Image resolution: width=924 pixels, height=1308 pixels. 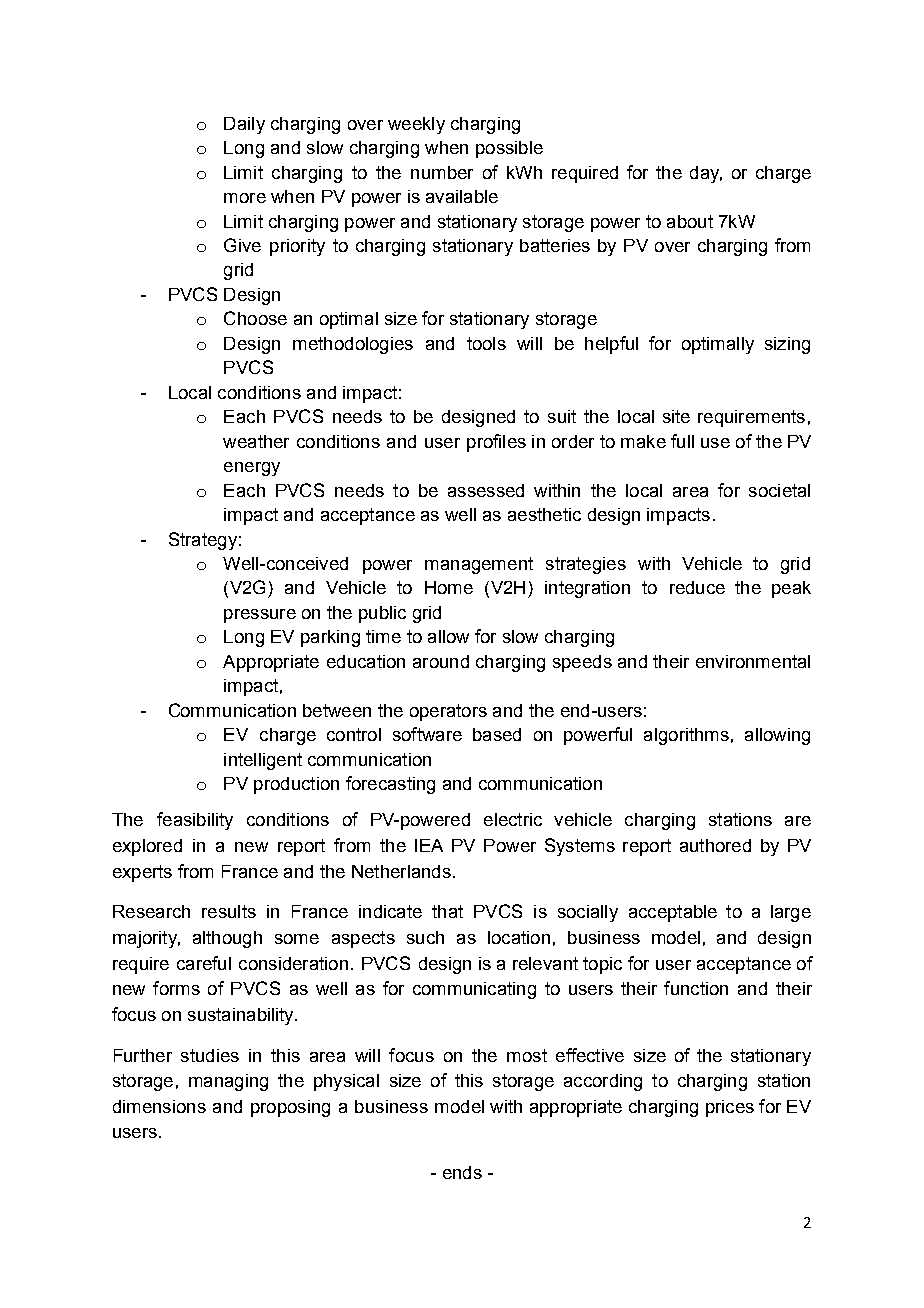 What do you see at coordinates (682, 441) in the screenshot?
I see `full` at bounding box center [682, 441].
